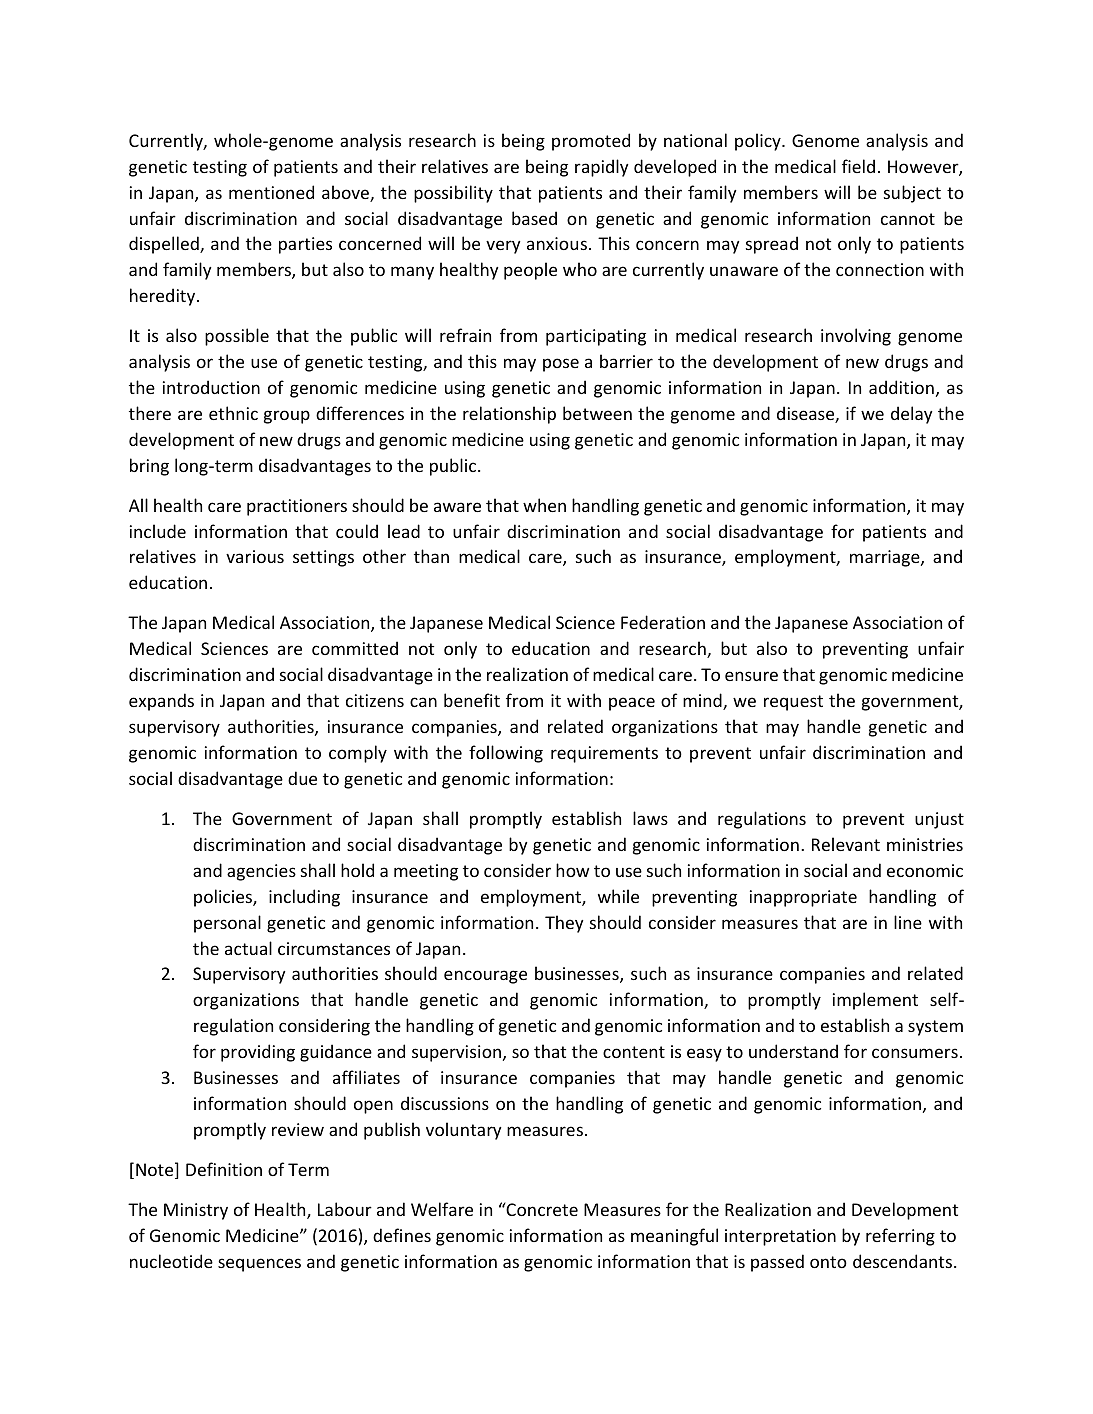 The image size is (1093, 1414). Describe the element at coordinates (912, 415) in the screenshot. I see `delay` at that location.
